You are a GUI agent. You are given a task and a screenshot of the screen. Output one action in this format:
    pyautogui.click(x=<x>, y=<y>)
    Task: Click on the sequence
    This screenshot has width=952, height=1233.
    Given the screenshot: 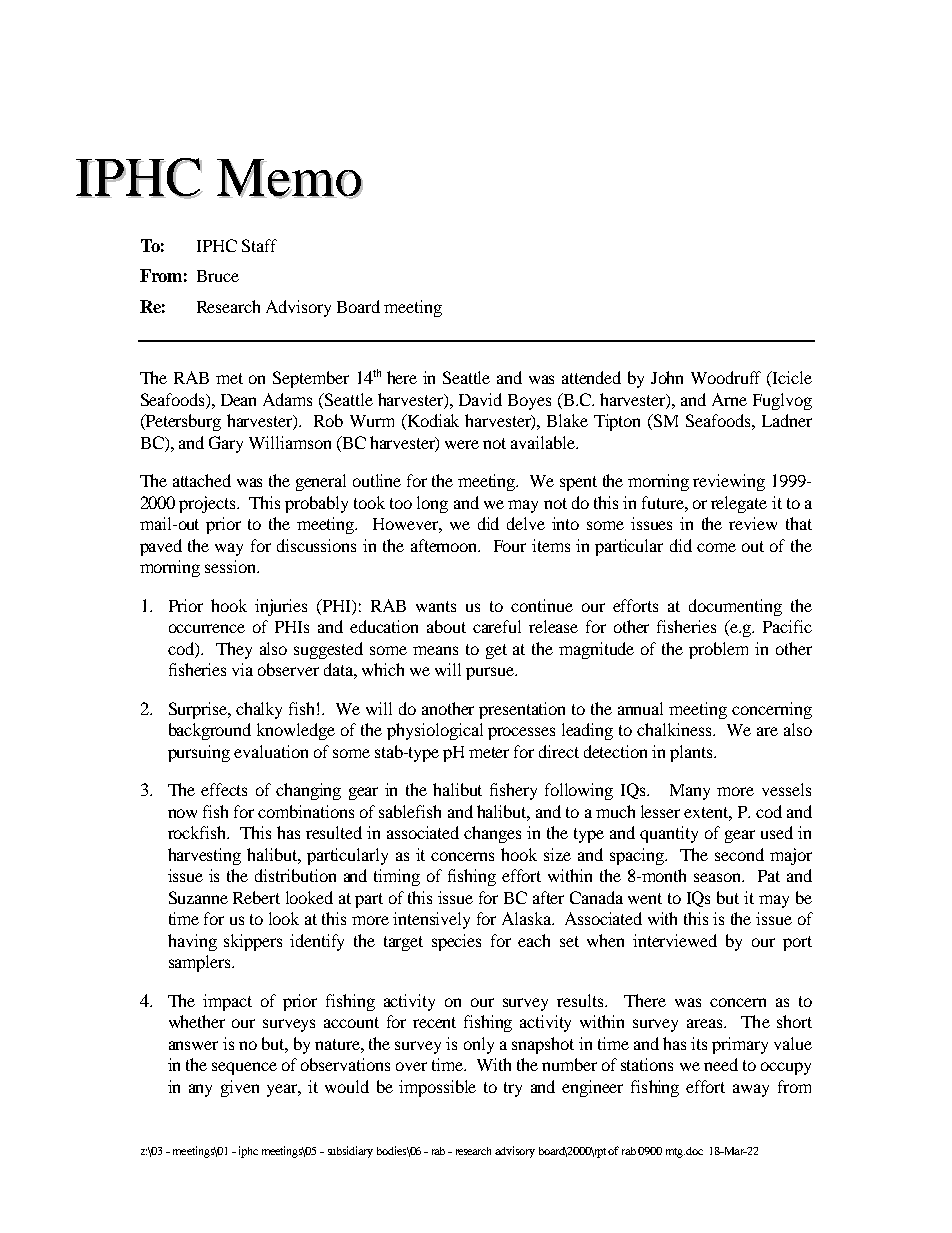 What is the action you would take?
    pyautogui.click(x=244, y=1068)
